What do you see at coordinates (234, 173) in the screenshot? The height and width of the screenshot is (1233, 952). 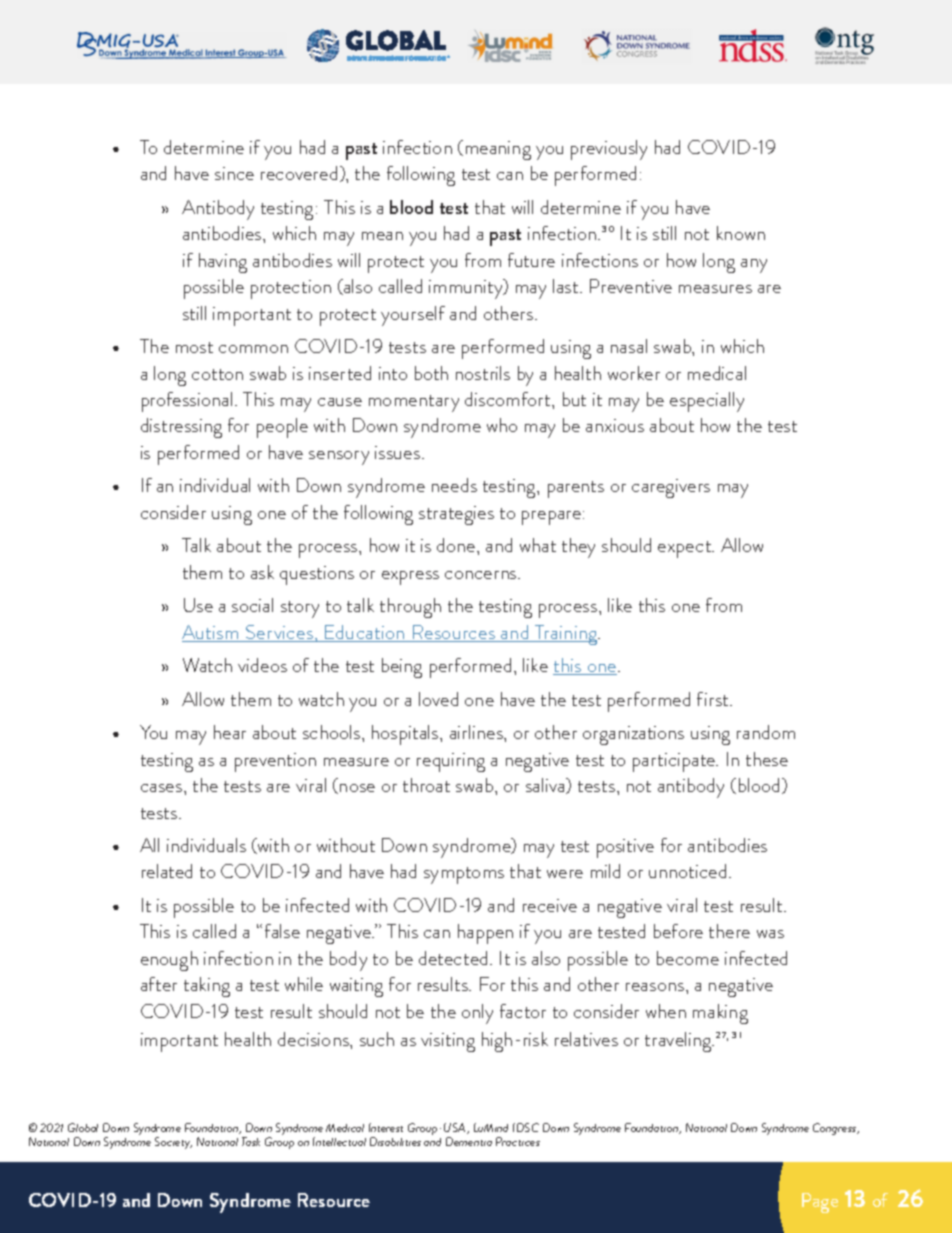 I see `since` at bounding box center [234, 173].
